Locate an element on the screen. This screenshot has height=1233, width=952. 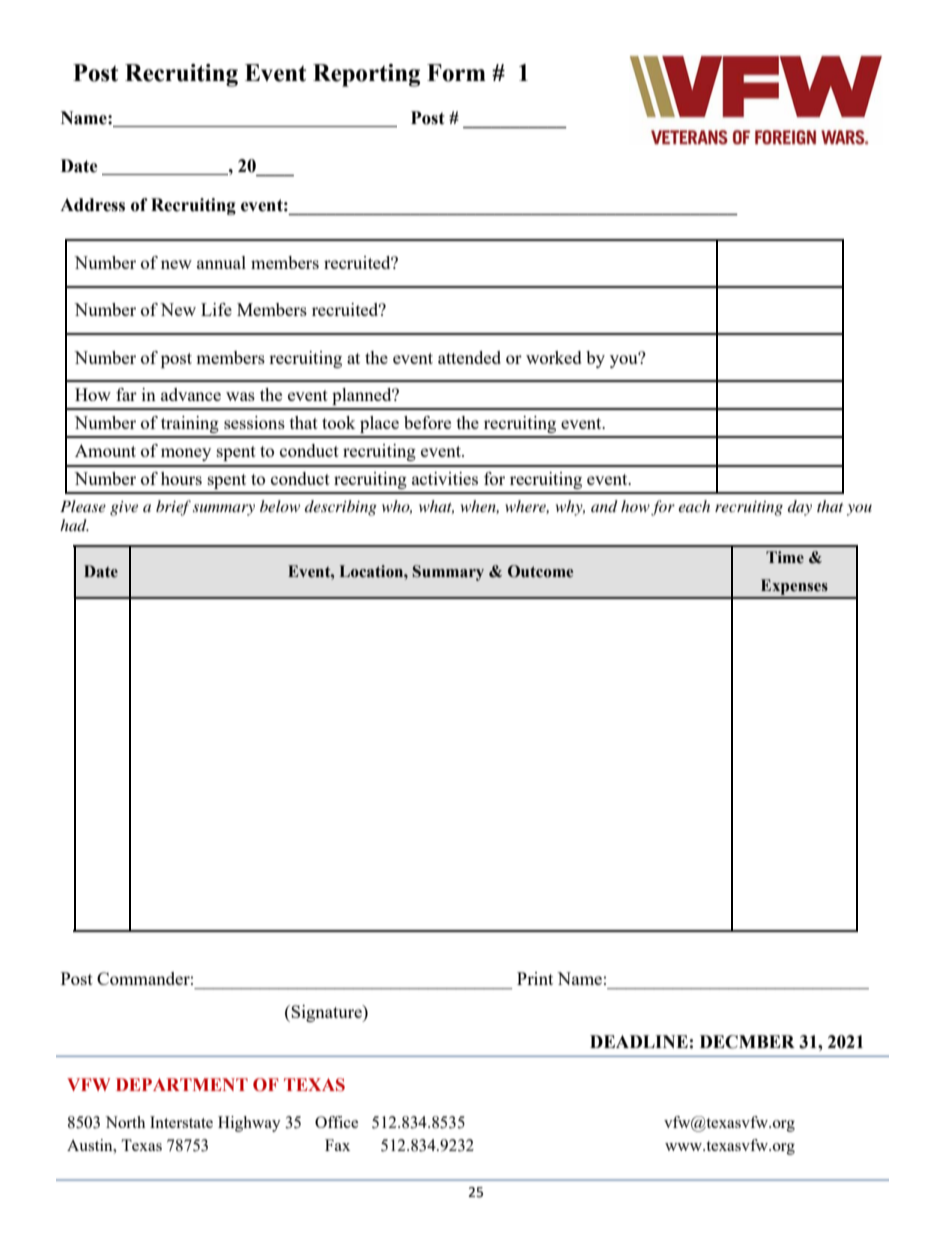
Reporting is located at coordinates (366, 75).
